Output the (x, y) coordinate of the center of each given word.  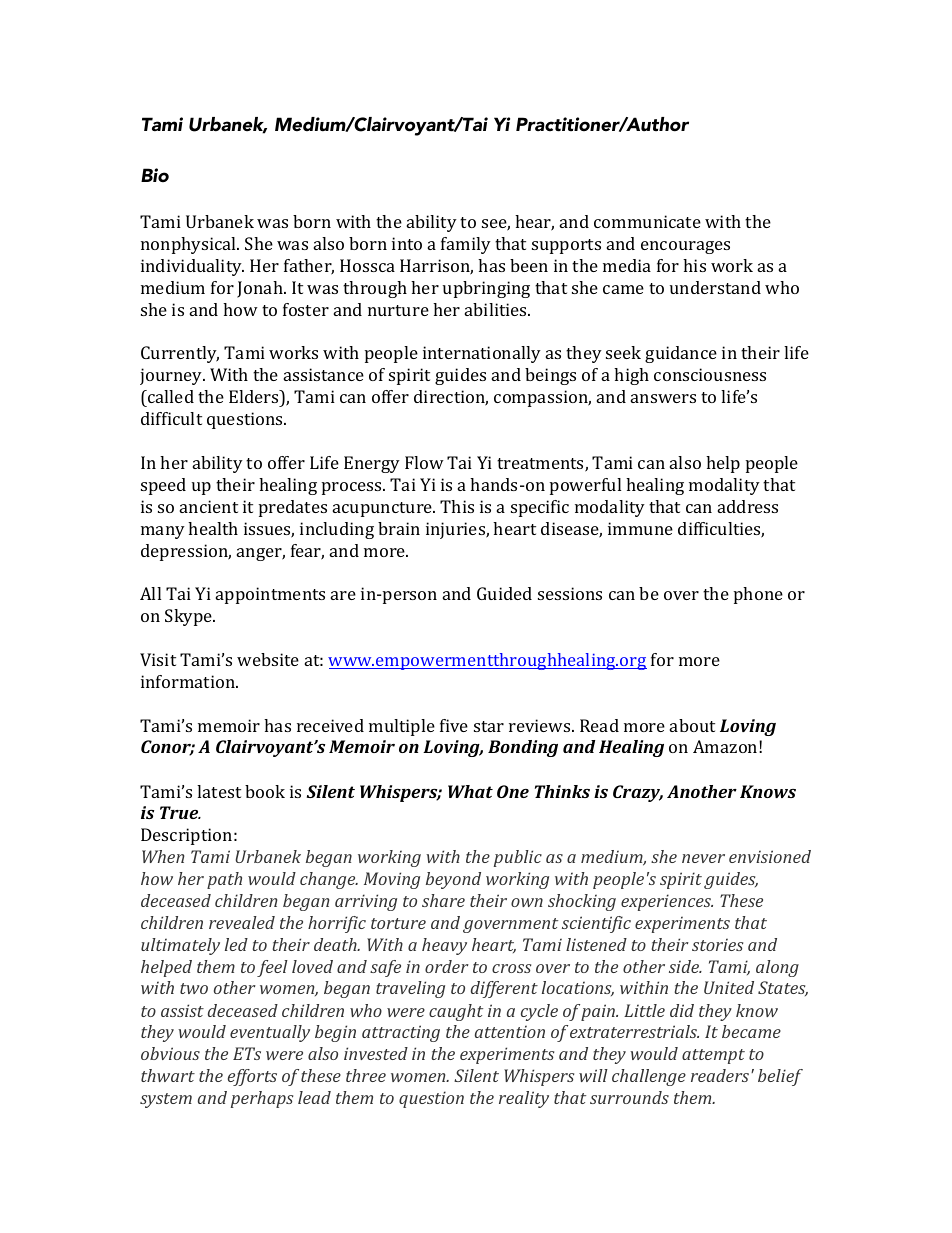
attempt (713, 1056)
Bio (155, 175)
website (268, 659)
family (466, 245)
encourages (685, 247)
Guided (504, 593)
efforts (252, 1077)
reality (524, 1099)
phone (758, 595)
